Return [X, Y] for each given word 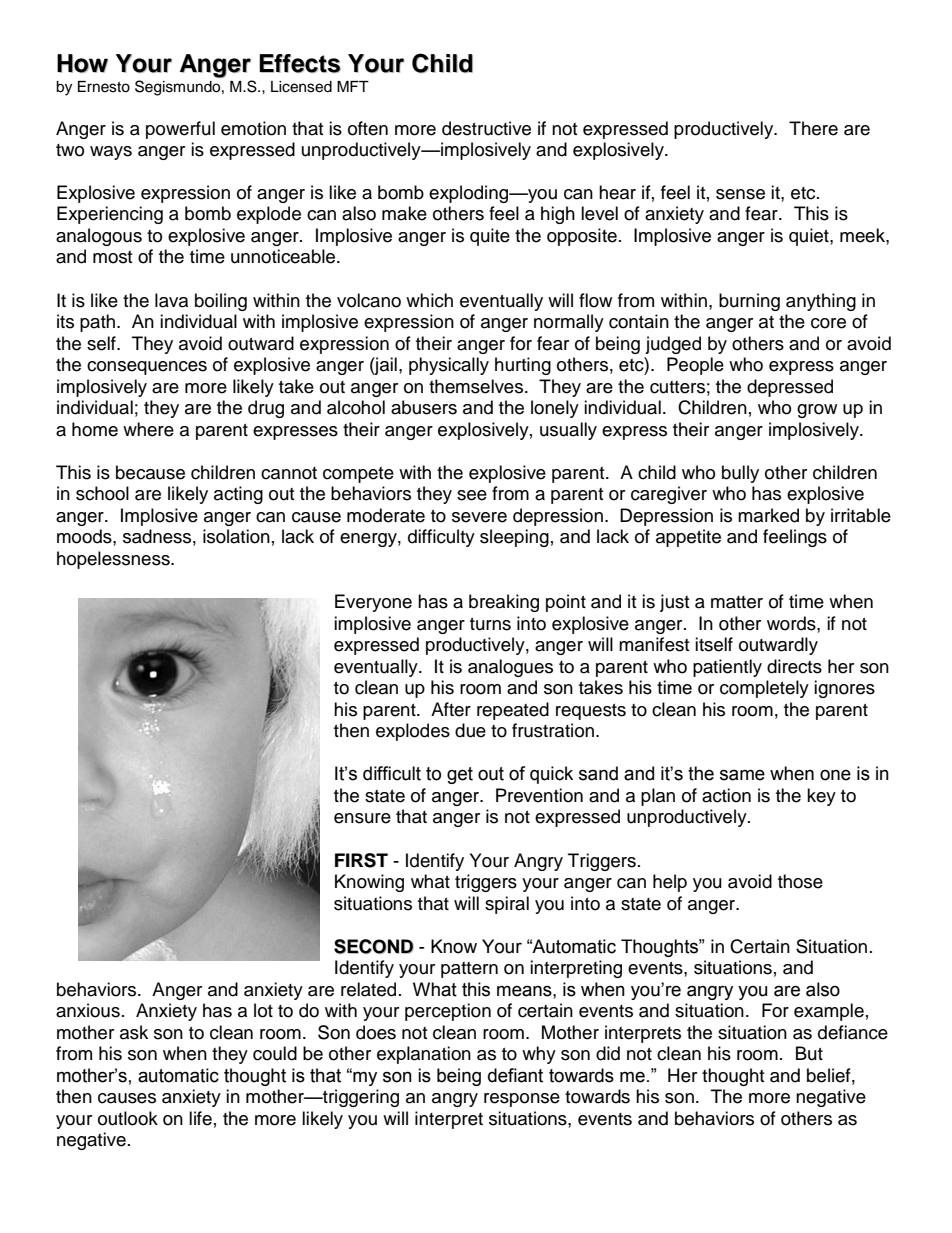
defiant [515, 1075]
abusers [424, 407]
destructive [486, 128]
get [460, 775]
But [809, 1053]
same [742, 775]
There [813, 128]
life [200, 1118]
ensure [362, 818]
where [148, 429]
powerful [180, 130]
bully [740, 474]
